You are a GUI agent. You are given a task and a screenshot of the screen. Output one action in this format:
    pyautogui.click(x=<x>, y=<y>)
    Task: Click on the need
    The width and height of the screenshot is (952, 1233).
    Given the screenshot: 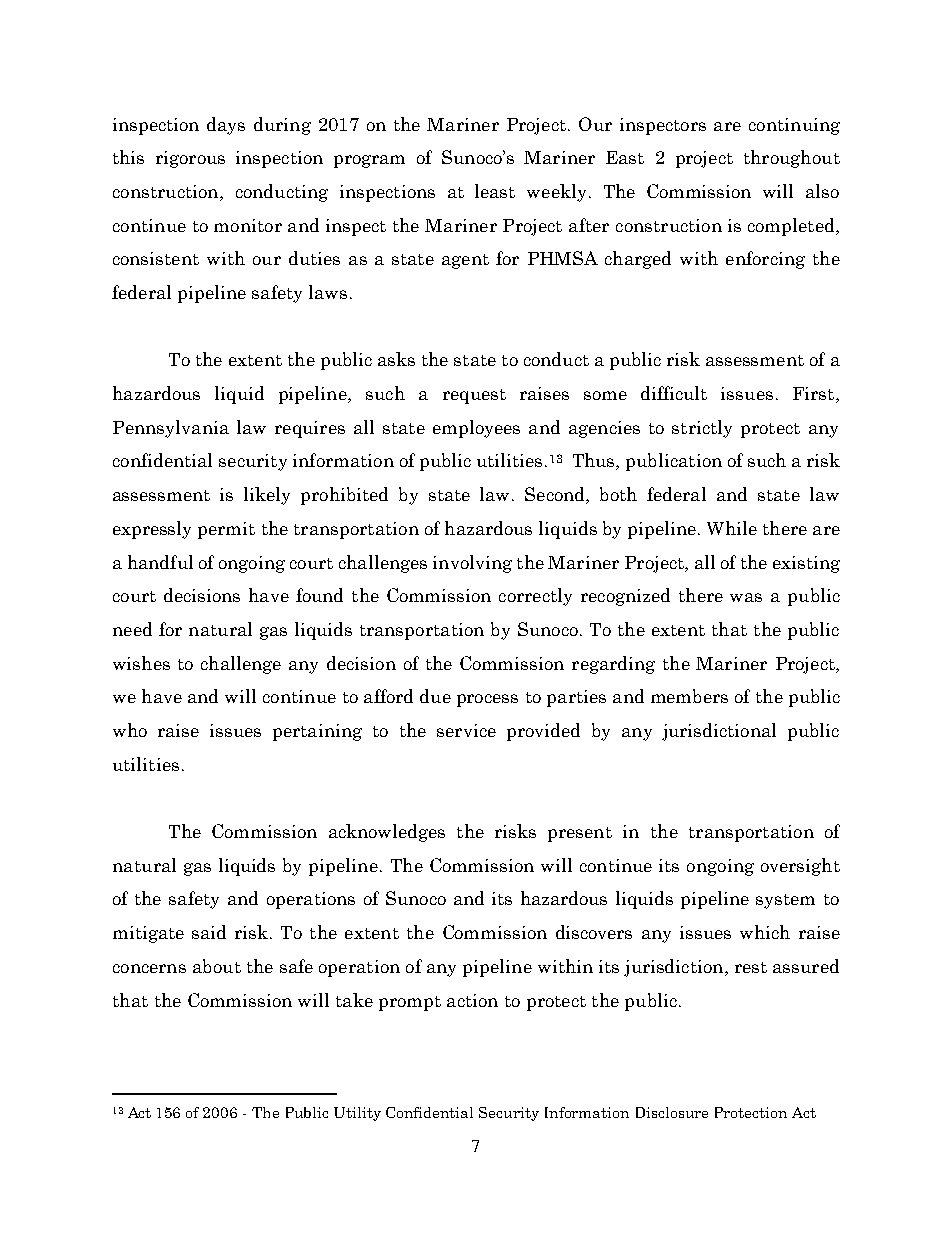 What is the action you would take?
    pyautogui.click(x=132, y=629)
